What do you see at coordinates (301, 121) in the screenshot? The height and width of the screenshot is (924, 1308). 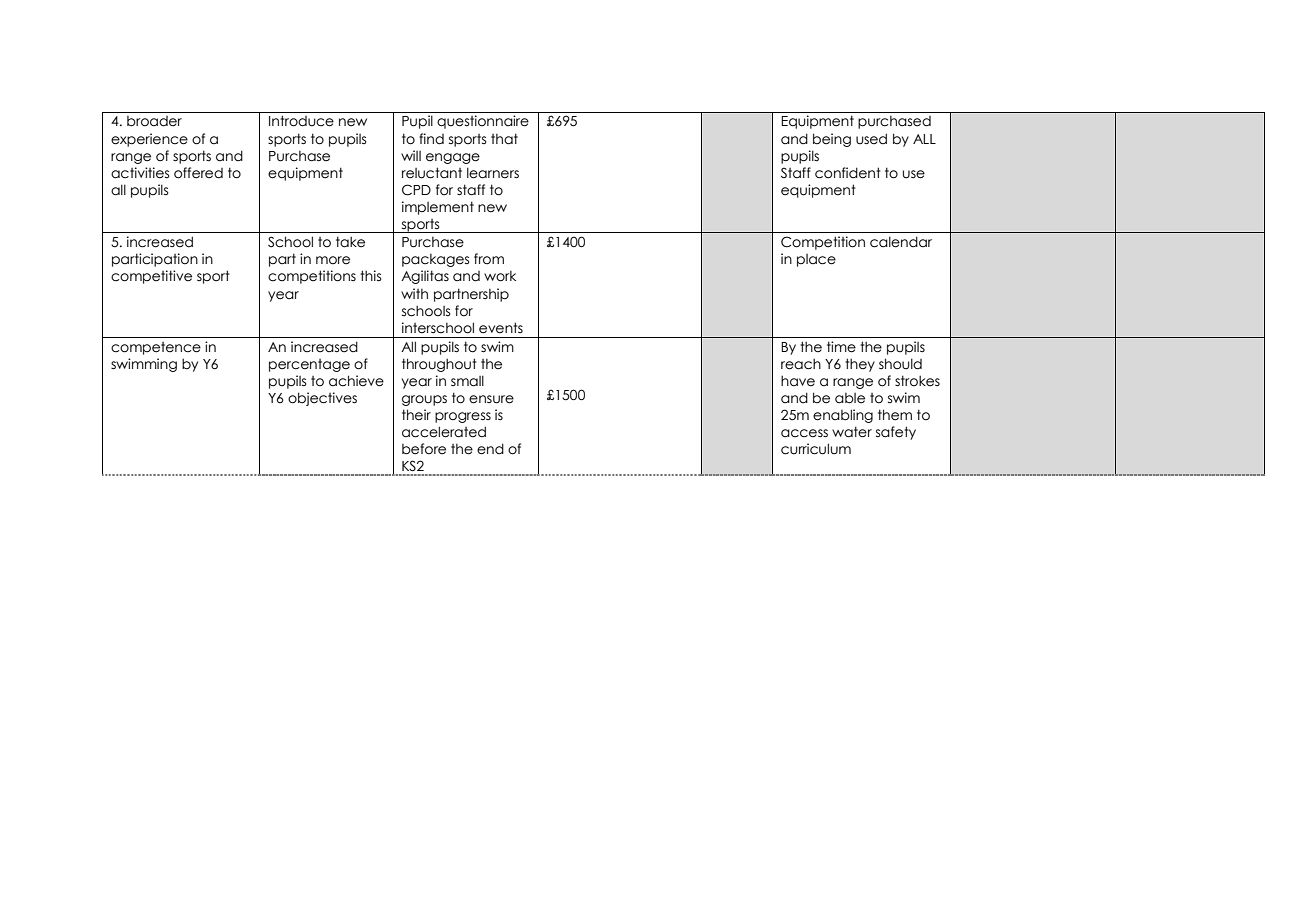 I see `Introduce` at bounding box center [301, 121].
